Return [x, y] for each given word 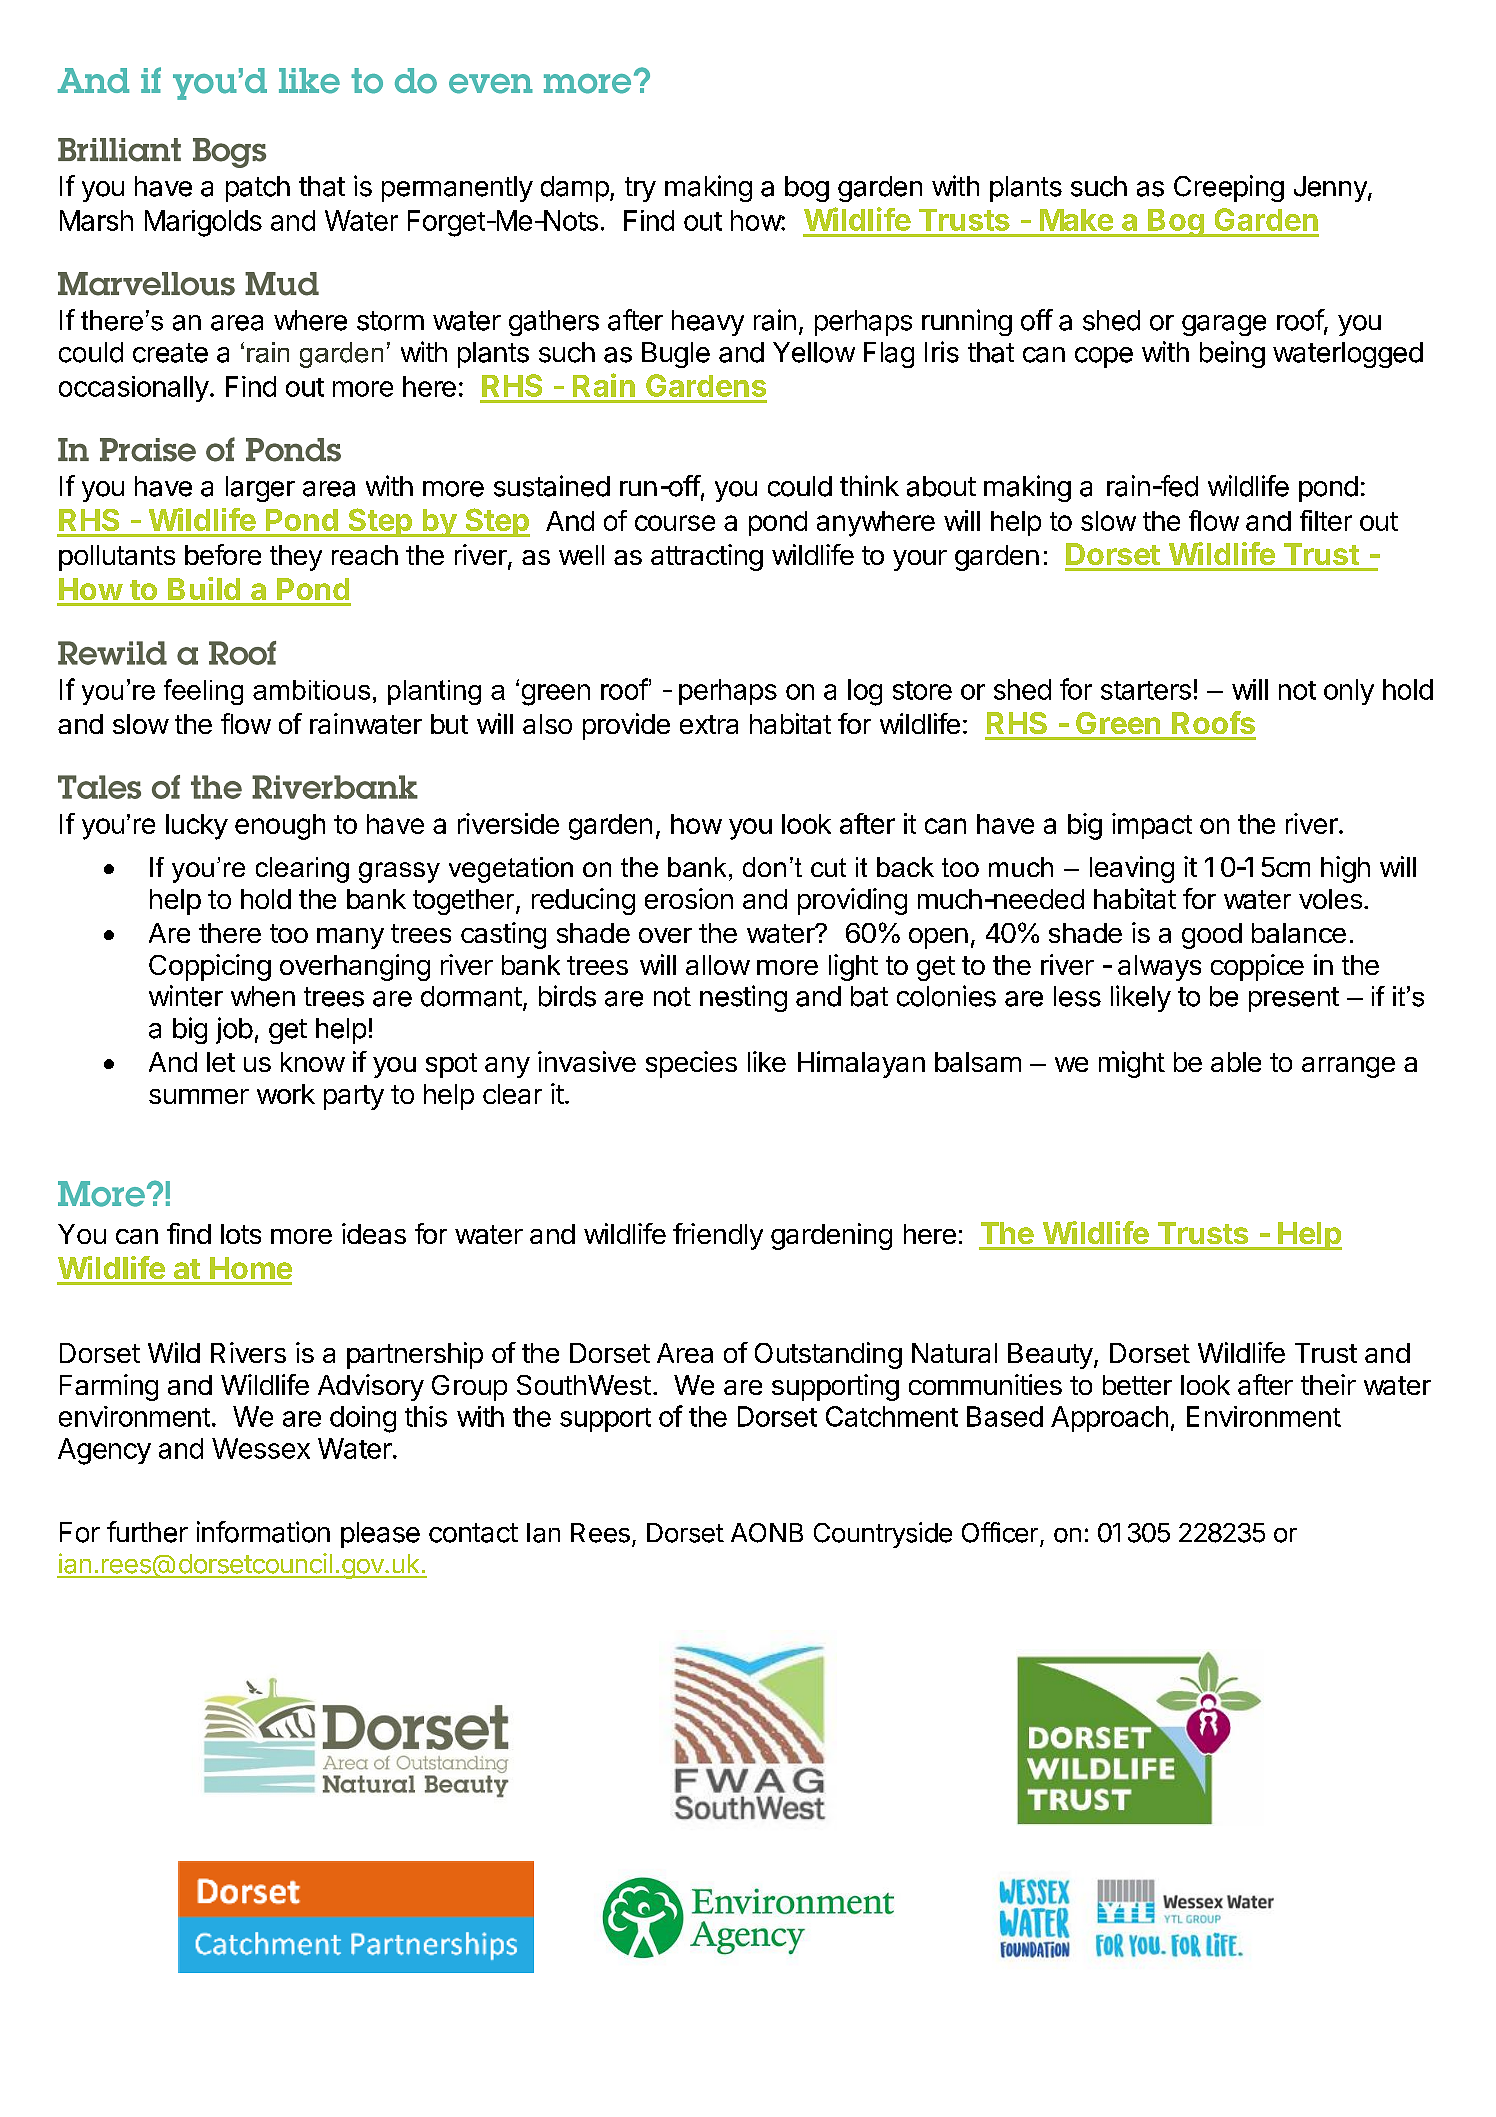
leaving [1132, 869]
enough [280, 827]
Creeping [1229, 188]
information [263, 1532]
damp [575, 189]
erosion [689, 898]
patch [258, 189]
